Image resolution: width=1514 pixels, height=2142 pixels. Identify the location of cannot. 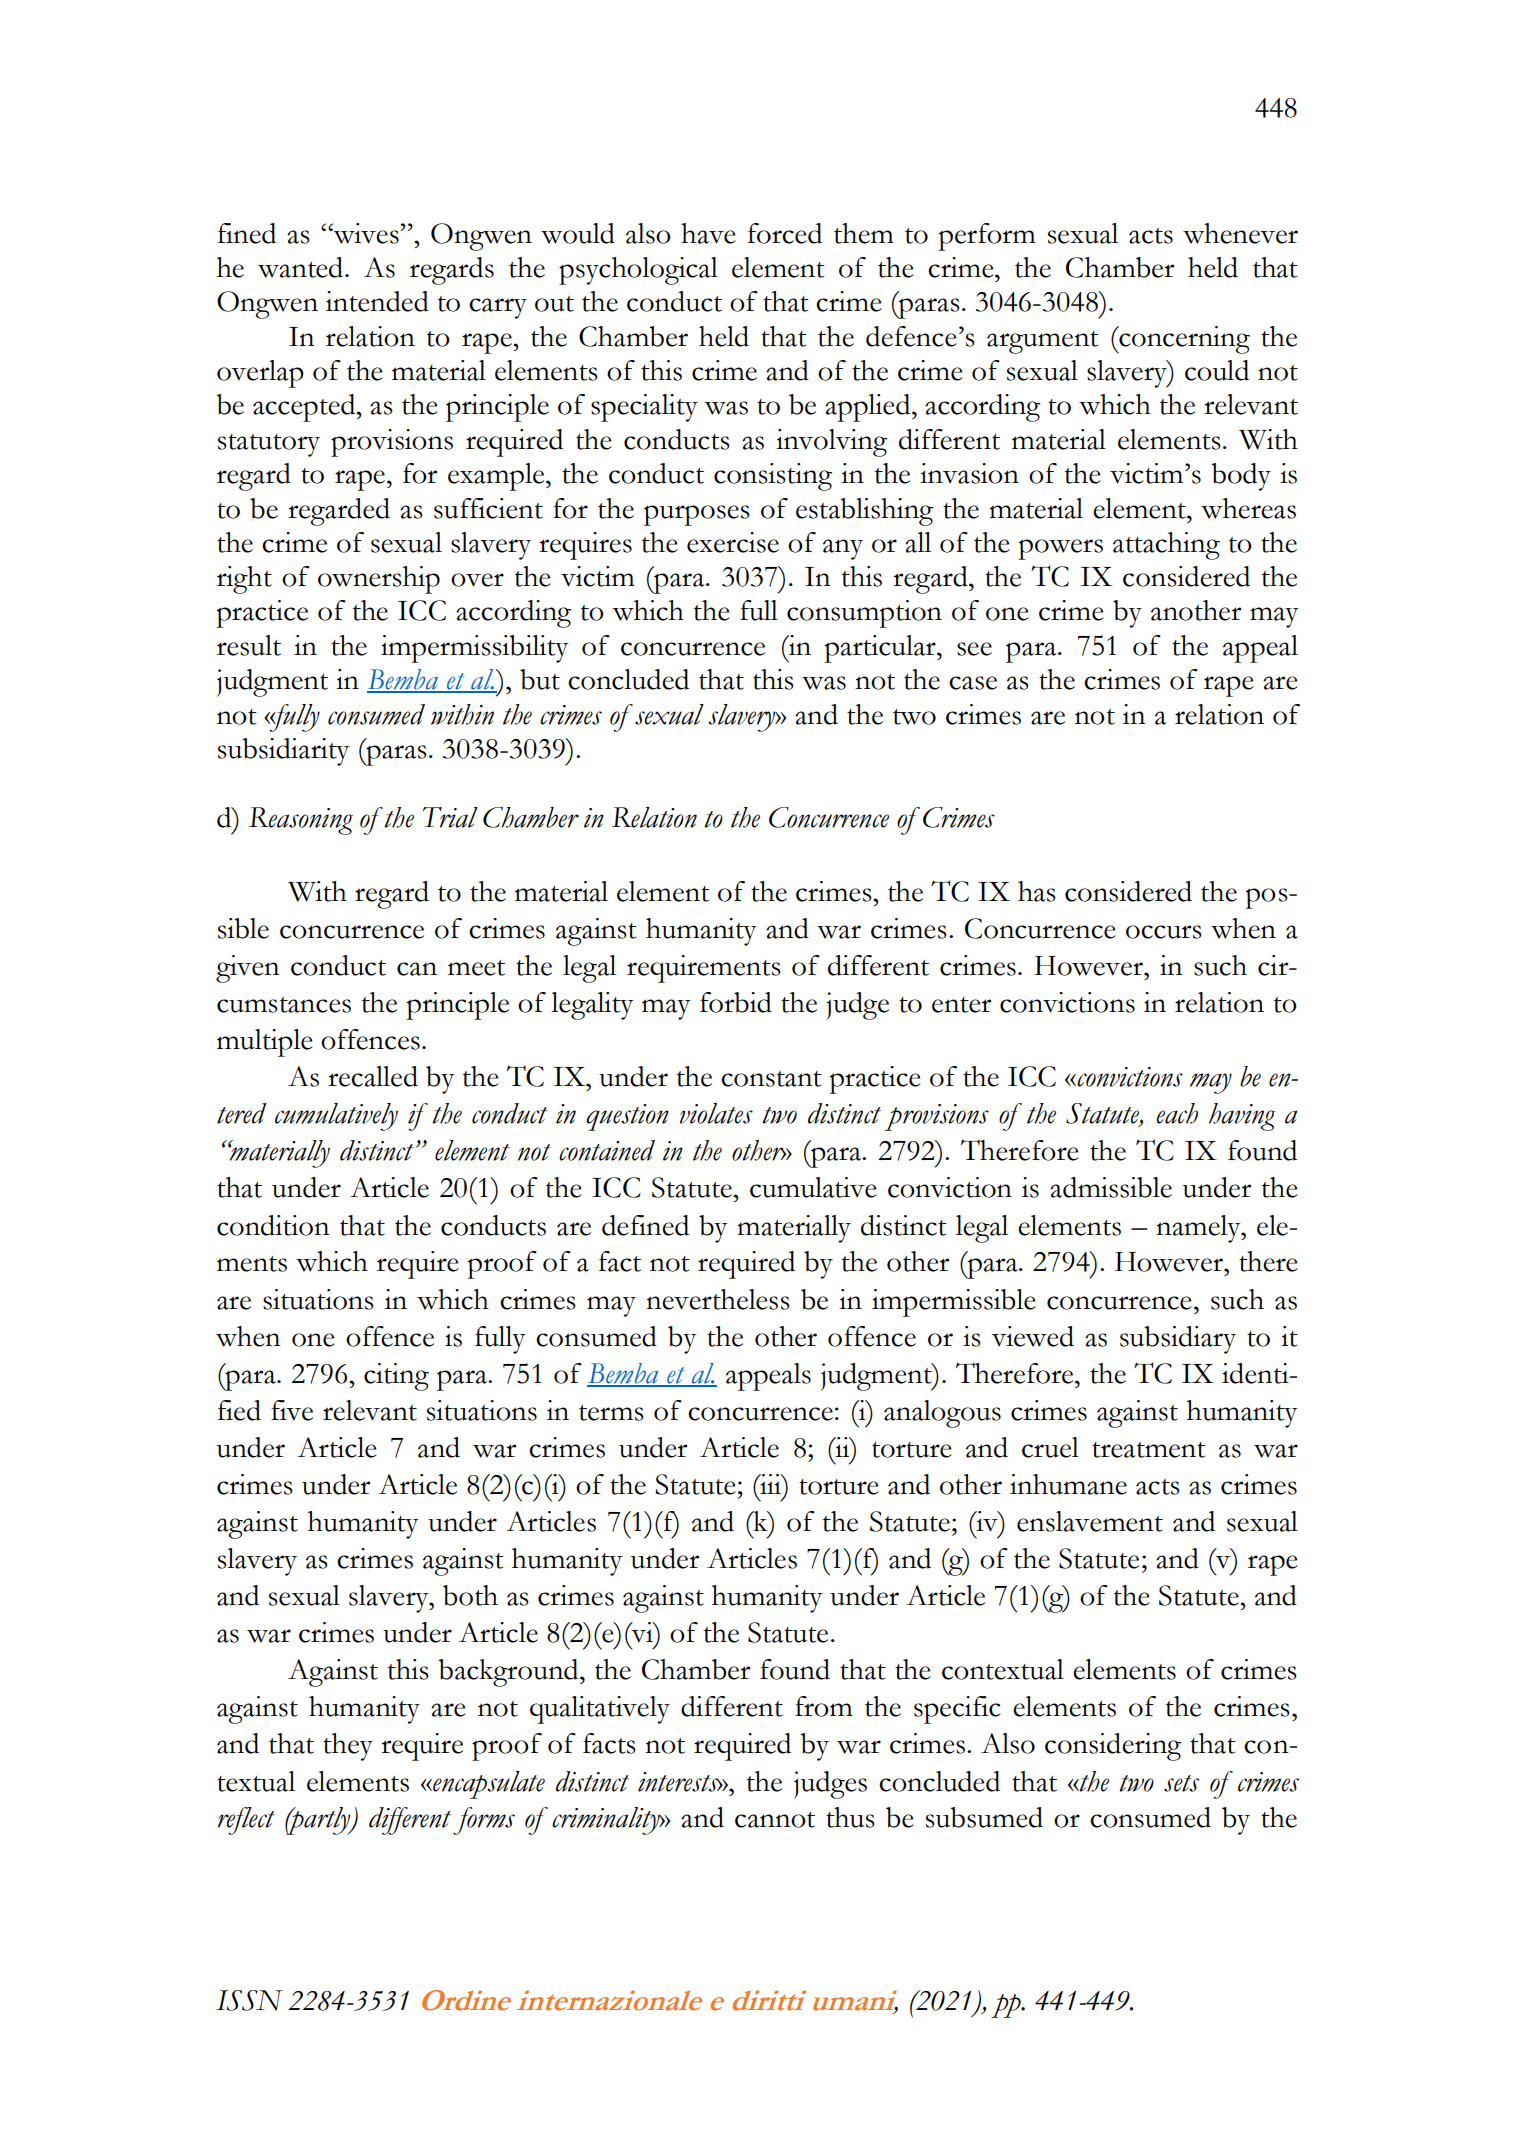
(775, 1820).
